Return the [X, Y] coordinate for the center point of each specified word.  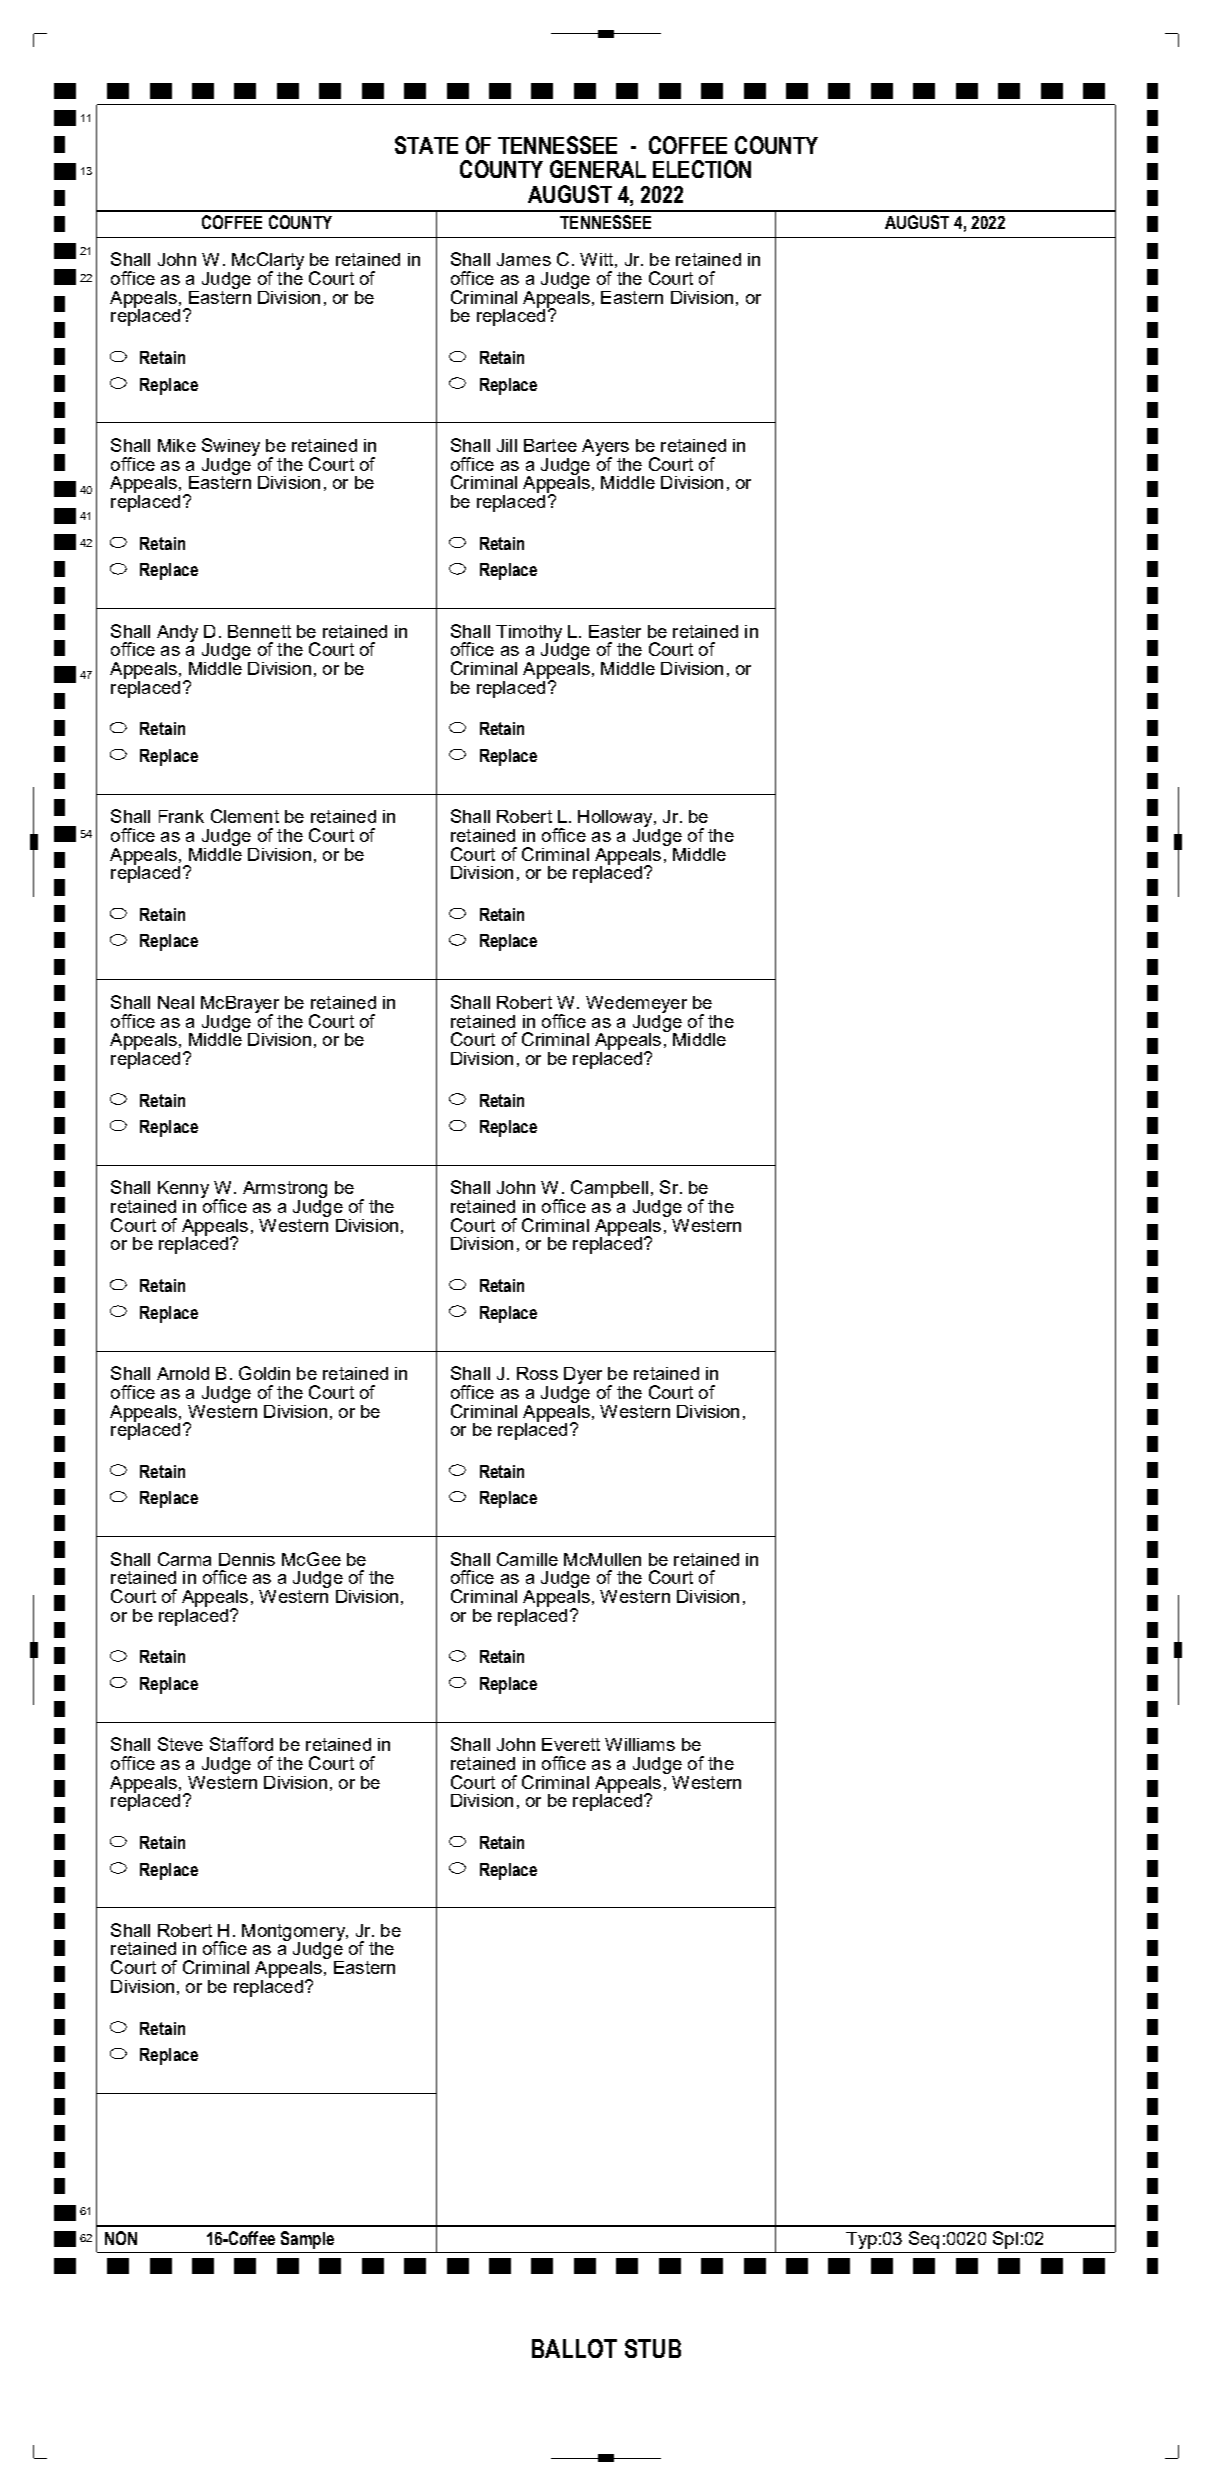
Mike [177, 445]
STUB [653, 2348]
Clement [245, 816]
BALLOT [574, 2348]
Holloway [616, 820]
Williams [640, 1744]
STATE [426, 145]
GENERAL [598, 169]
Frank [181, 816]
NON [121, 2238]
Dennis [247, 1559]
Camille [527, 1559]
